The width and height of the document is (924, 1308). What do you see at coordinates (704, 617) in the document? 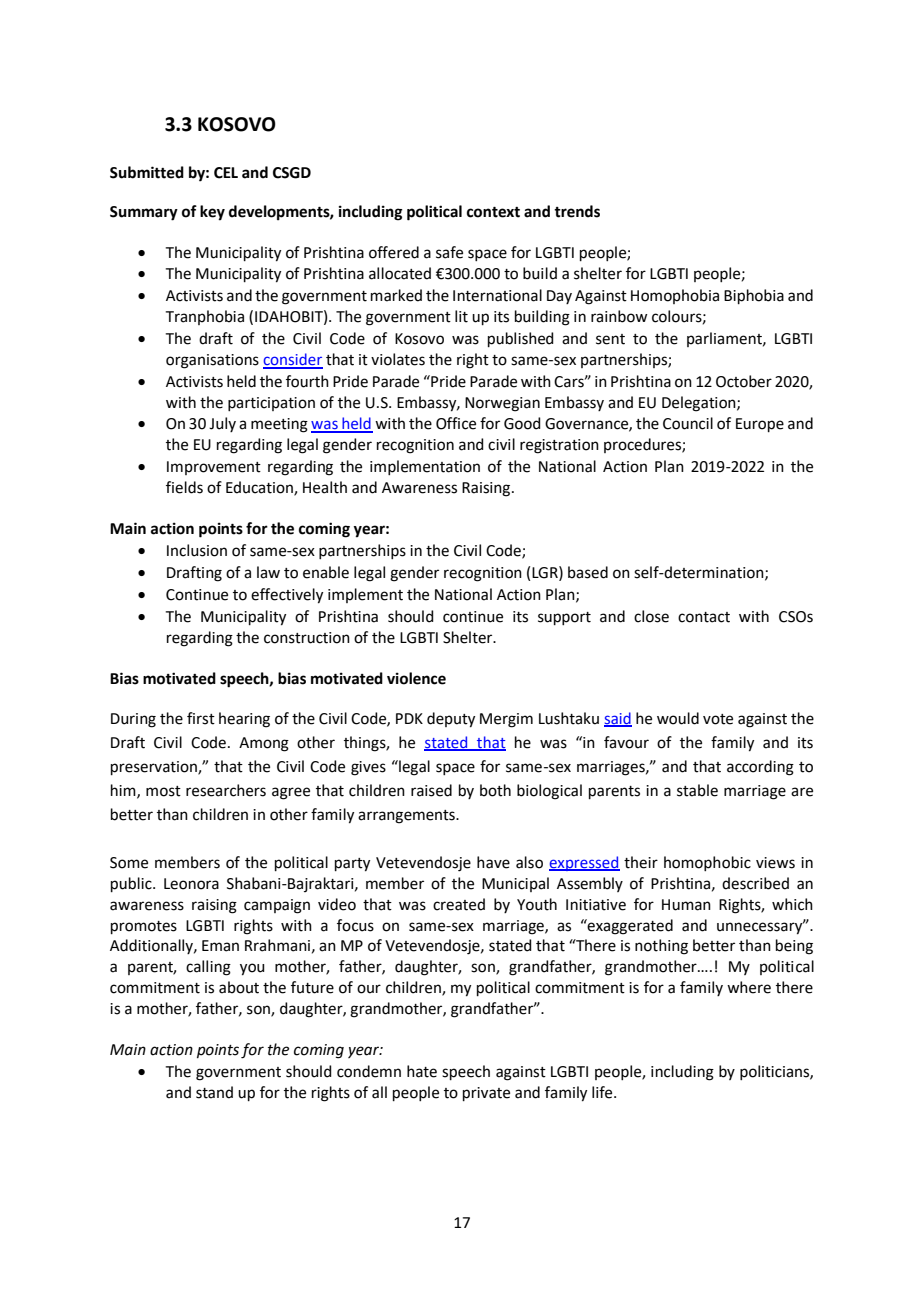
I see `contact` at bounding box center [704, 617].
